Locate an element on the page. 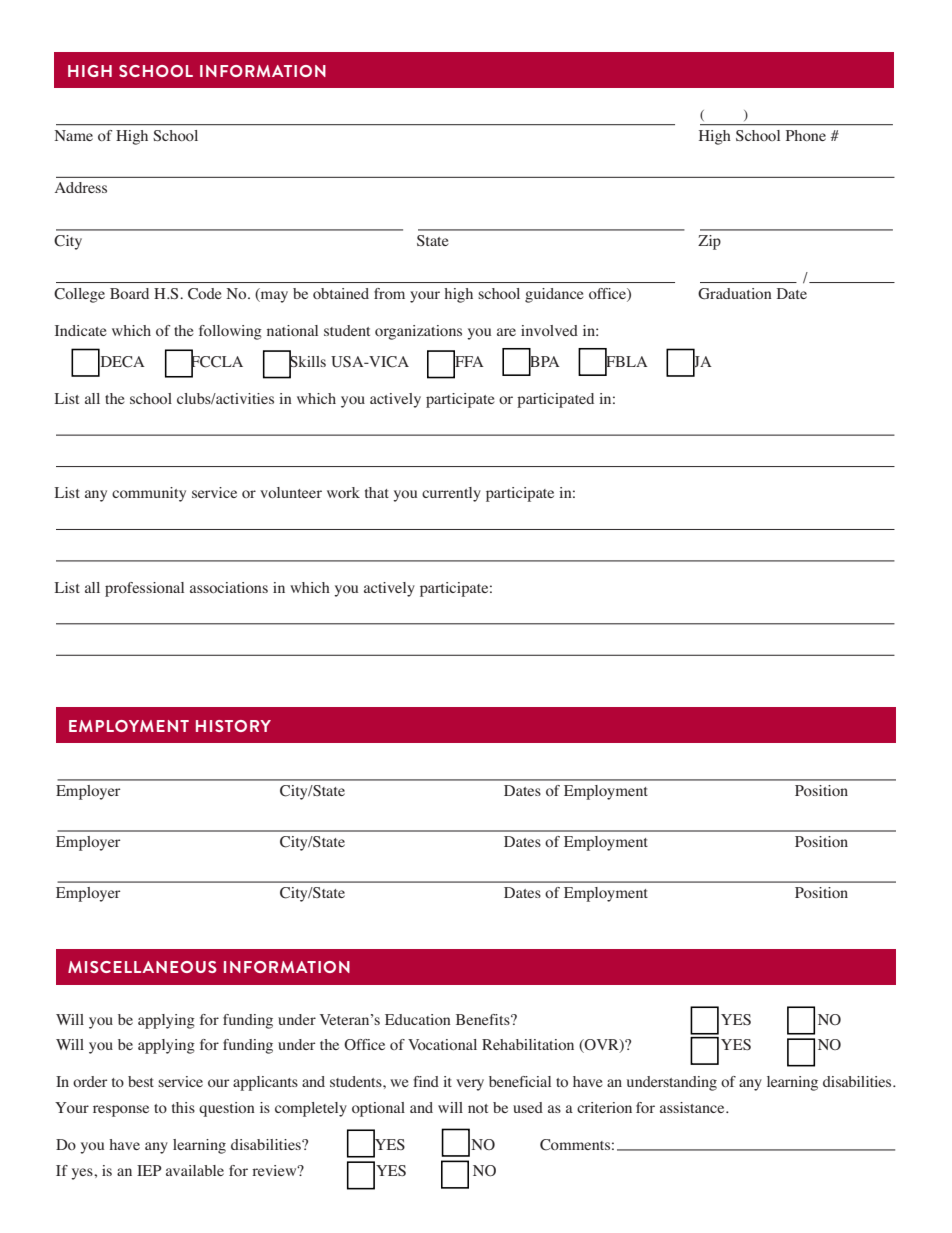 The width and height of the document is (952, 1233). that is located at coordinates (377, 492).
